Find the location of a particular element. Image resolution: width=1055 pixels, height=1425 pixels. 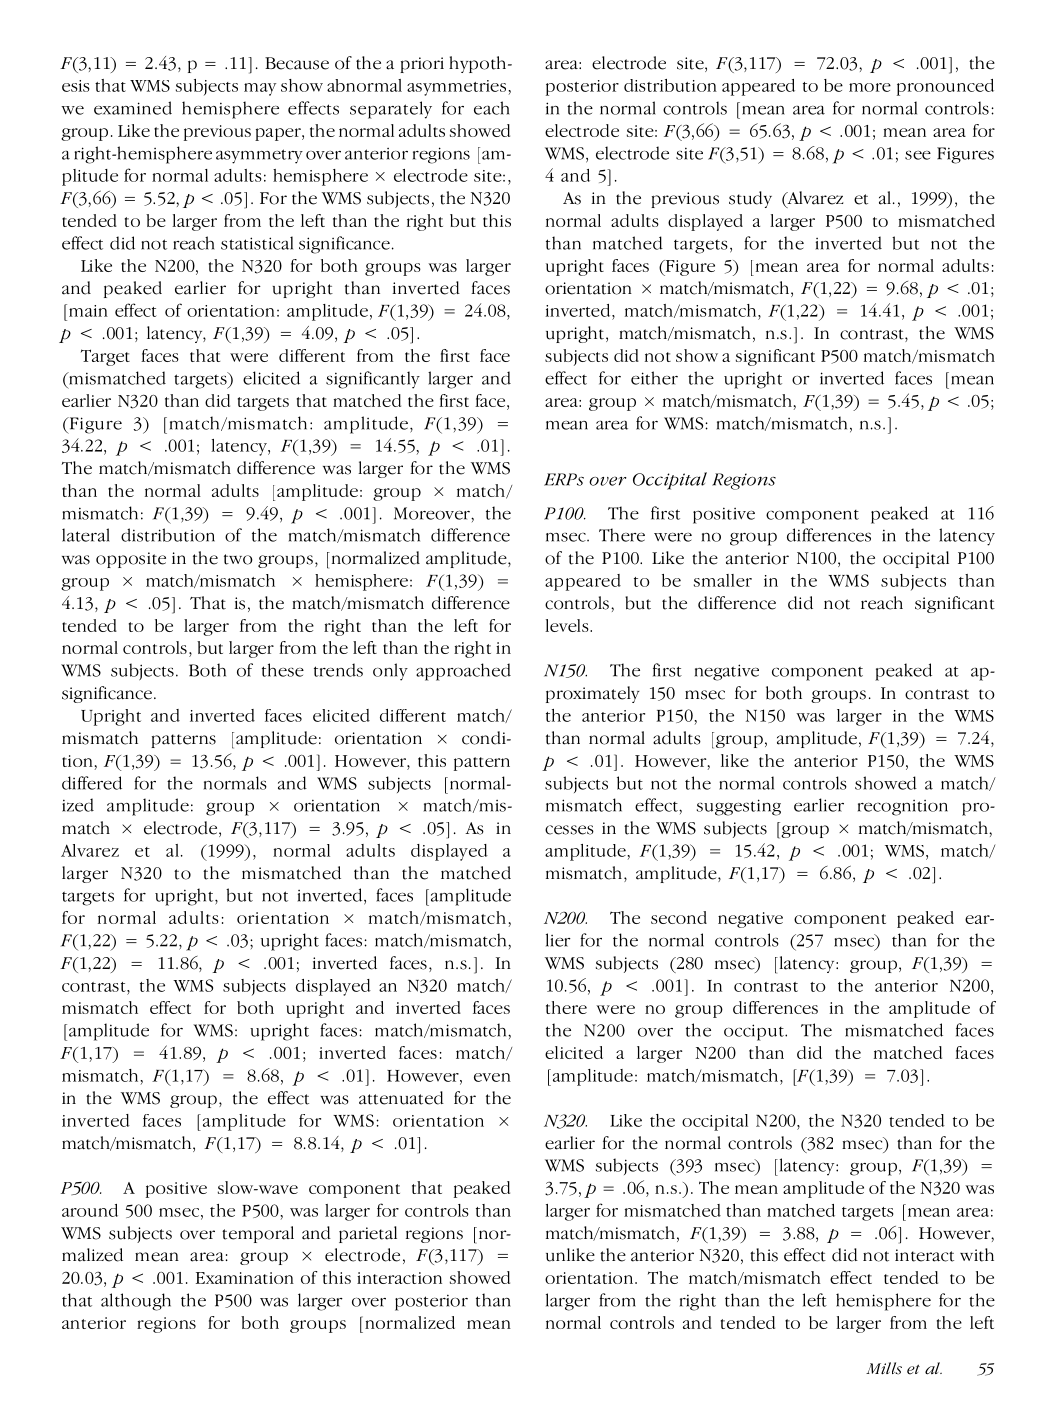

these is located at coordinates (283, 670).
